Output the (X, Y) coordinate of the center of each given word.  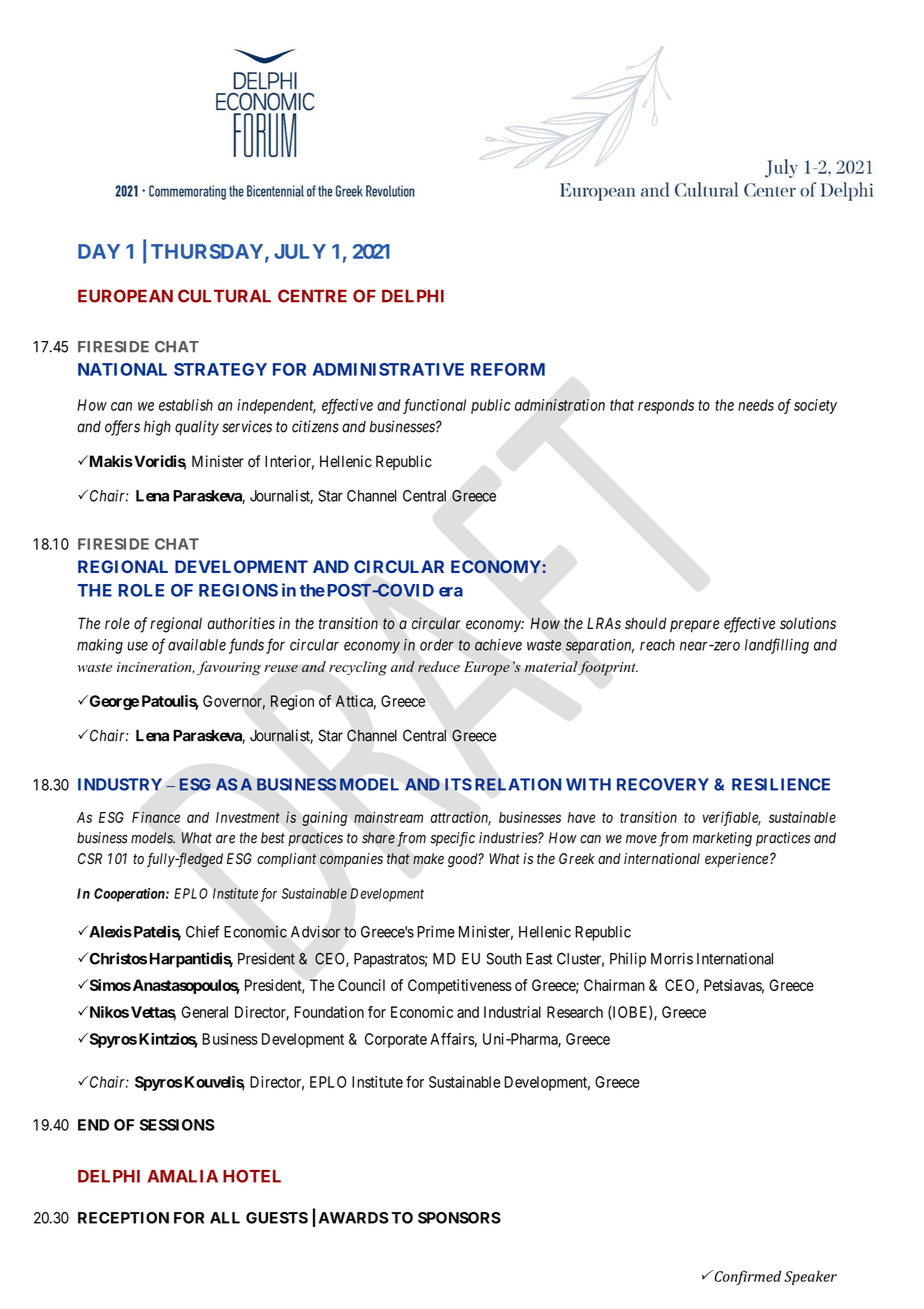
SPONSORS (459, 1218)
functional (434, 406)
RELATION (518, 784)
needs (756, 405)
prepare (695, 626)
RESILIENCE (781, 784)
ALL (225, 1218)
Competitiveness (460, 986)
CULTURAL (224, 296)
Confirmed (746, 1277)
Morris (672, 958)
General (204, 1012)
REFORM (508, 369)
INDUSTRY (120, 784)
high (157, 428)
